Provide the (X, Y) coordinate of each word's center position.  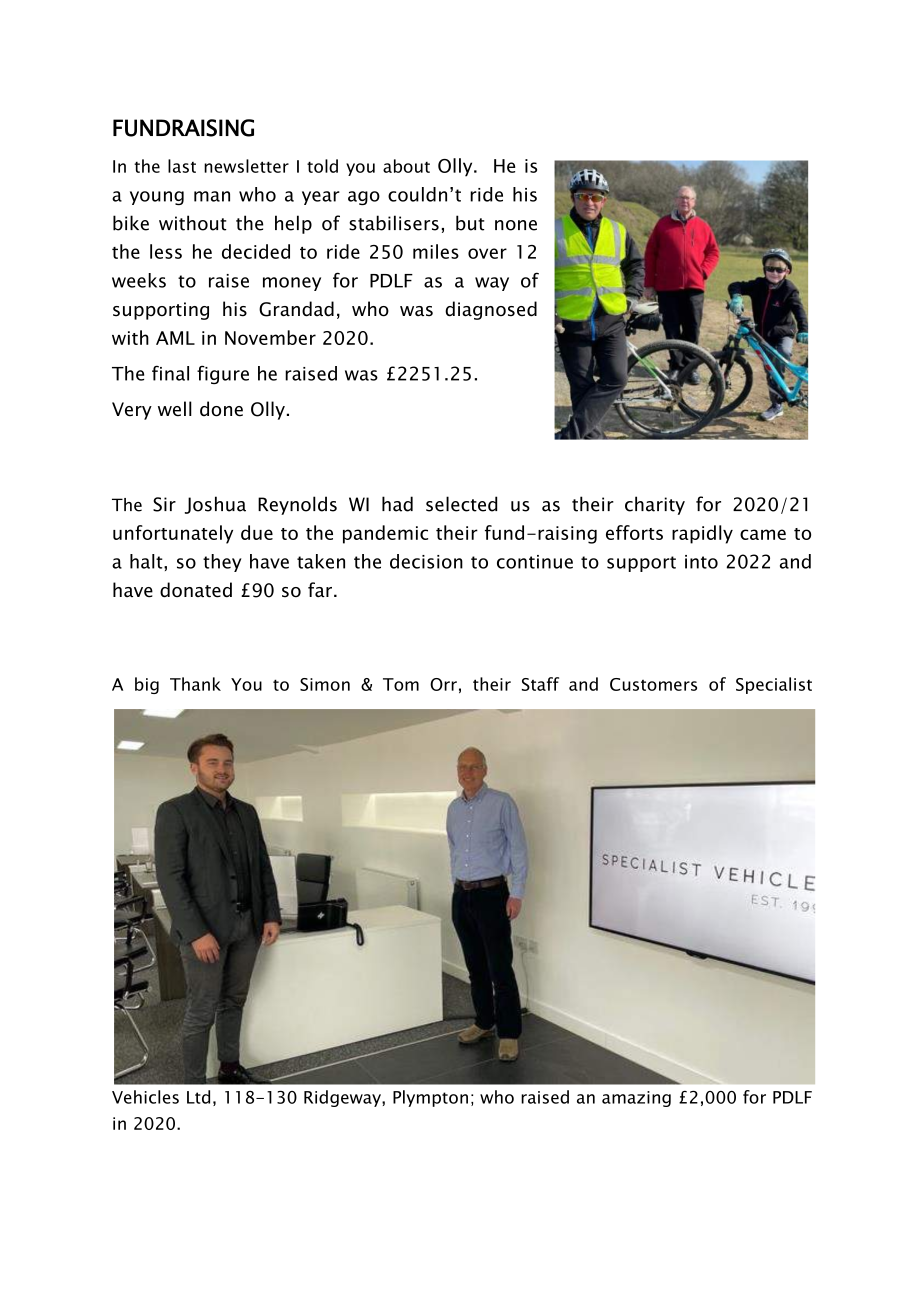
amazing (636, 1099)
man (212, 196)
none (516, 225)
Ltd (198, 1097)
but (470, 223)
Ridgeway (343, 1098)
